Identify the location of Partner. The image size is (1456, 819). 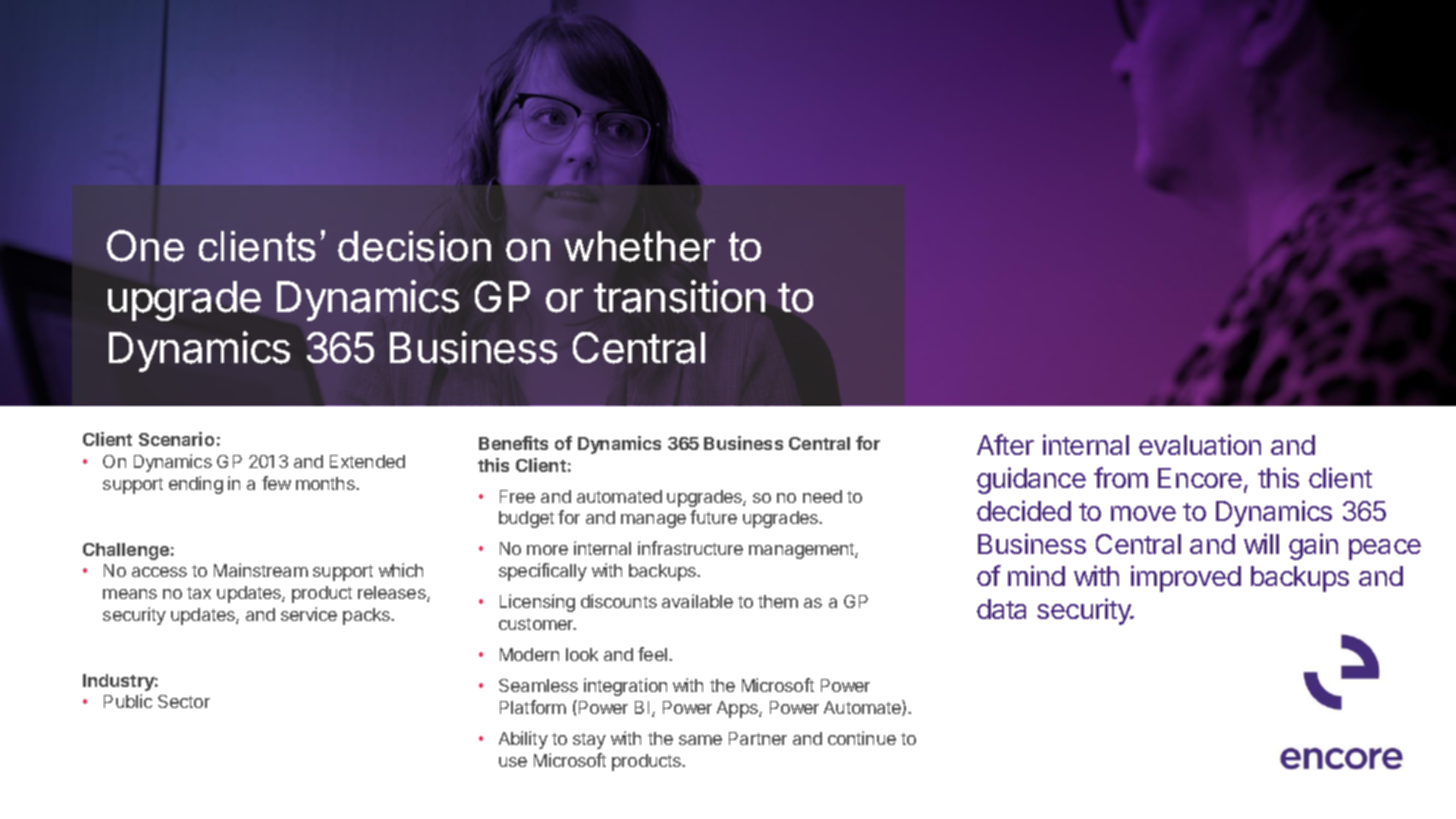
(758, 738).
